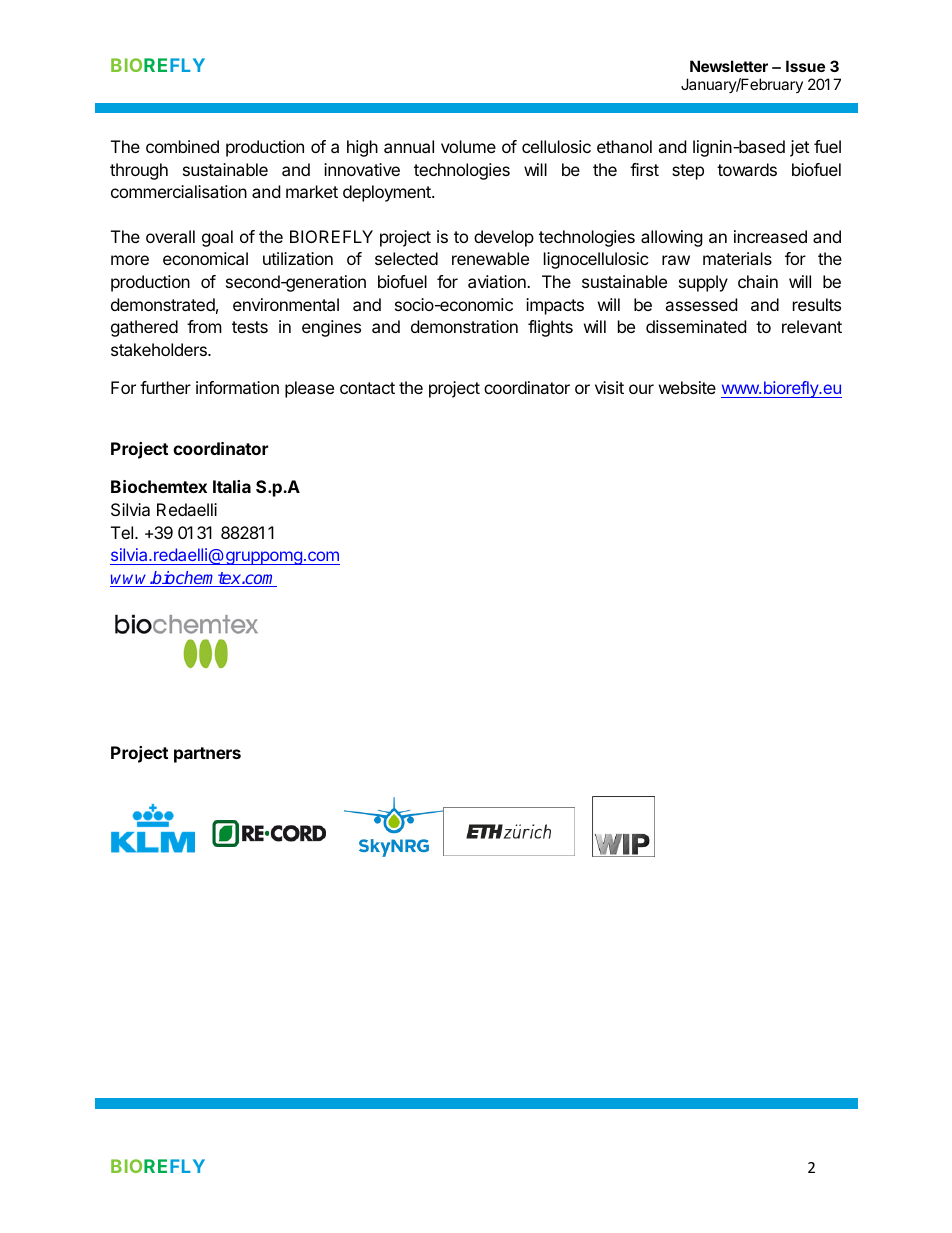  What do you see at coordinates (237, 387) in the screenshot?
I see `information` at bounding box center [237, 387].
